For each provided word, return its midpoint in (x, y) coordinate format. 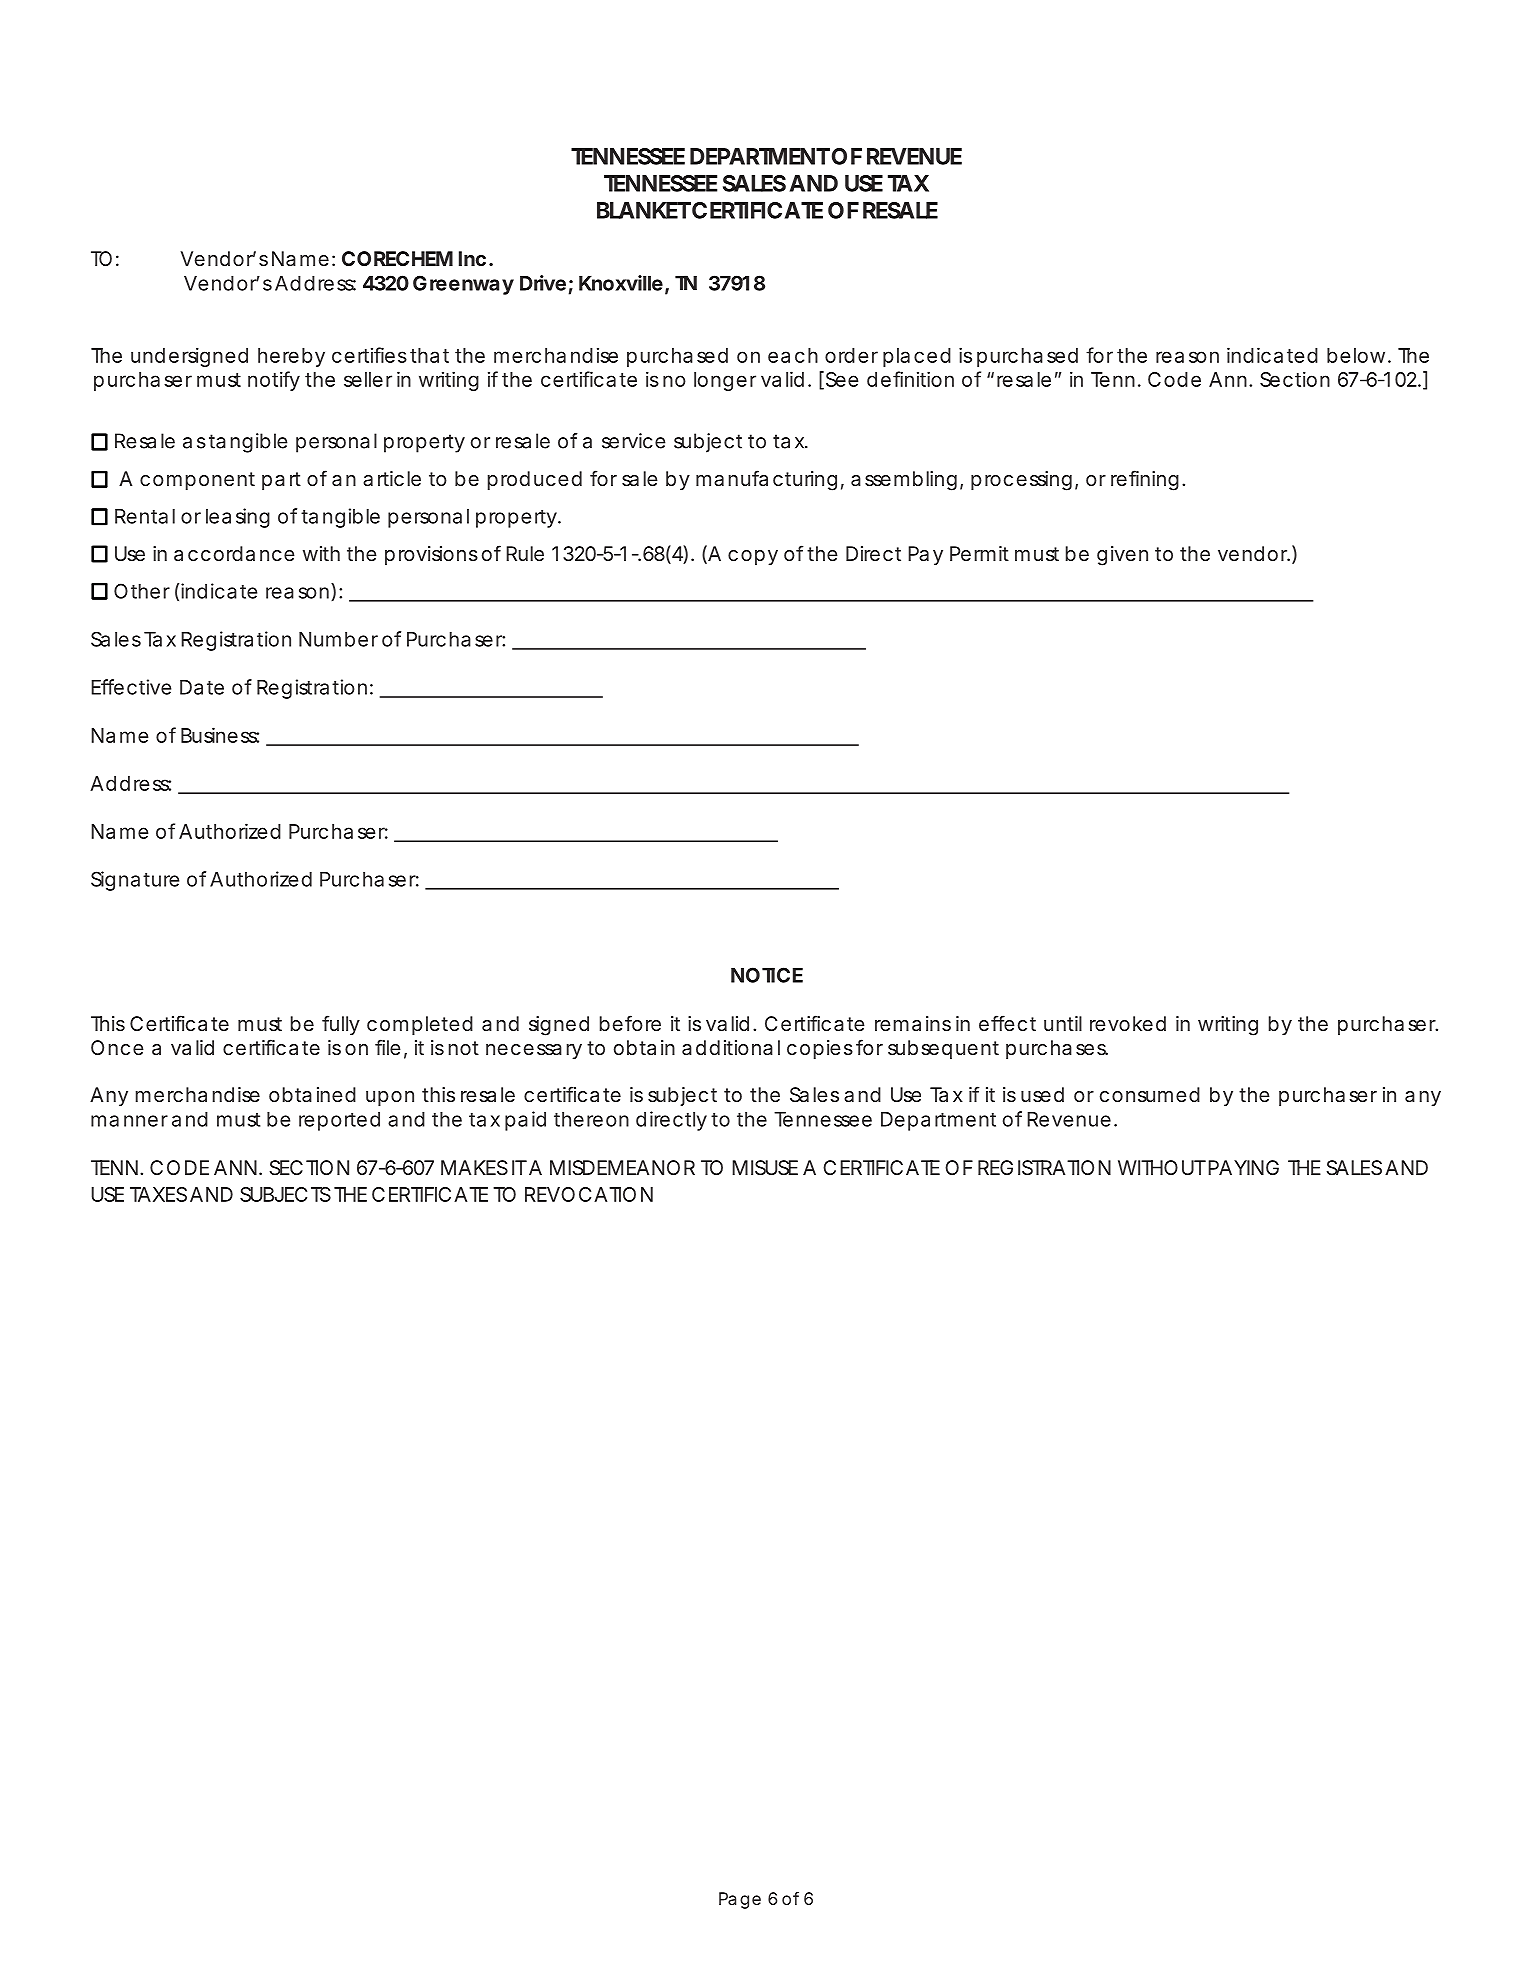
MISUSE (765, 1167)
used (1042, 1094)
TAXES (158, 1194)
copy (753, 557)
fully (341, 1025)
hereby (291, 357)
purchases (1057, 1049)
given (1122, 556)
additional (731, 1047)
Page (740, 1900)
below (1356, 355)
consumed (1150, 1094)
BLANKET (643, 210)
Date (202, 687)
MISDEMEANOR (622, 1167)
